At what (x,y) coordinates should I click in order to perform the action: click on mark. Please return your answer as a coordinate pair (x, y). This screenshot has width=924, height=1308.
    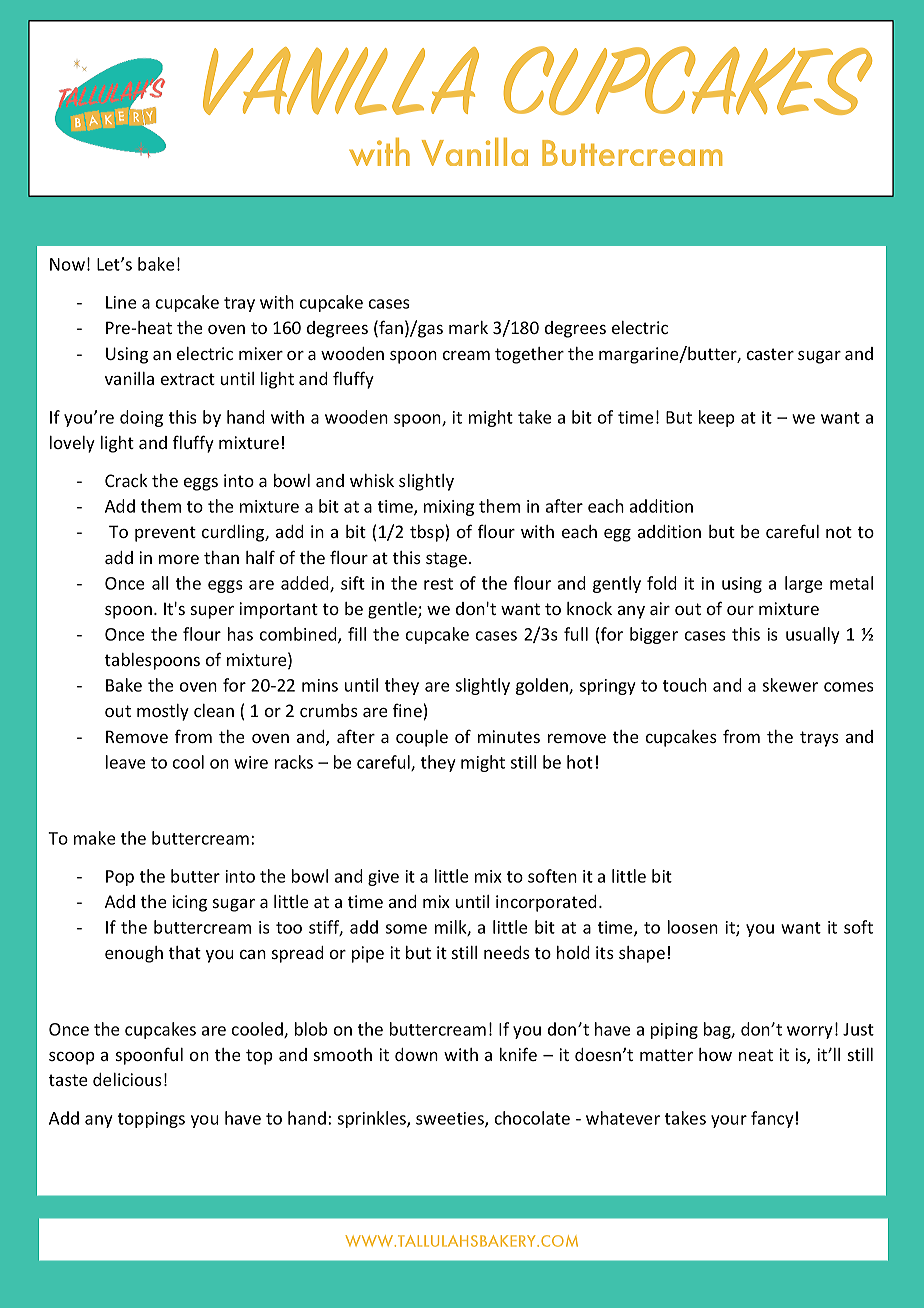
    Looking at the image, I should click on (468, 327).
